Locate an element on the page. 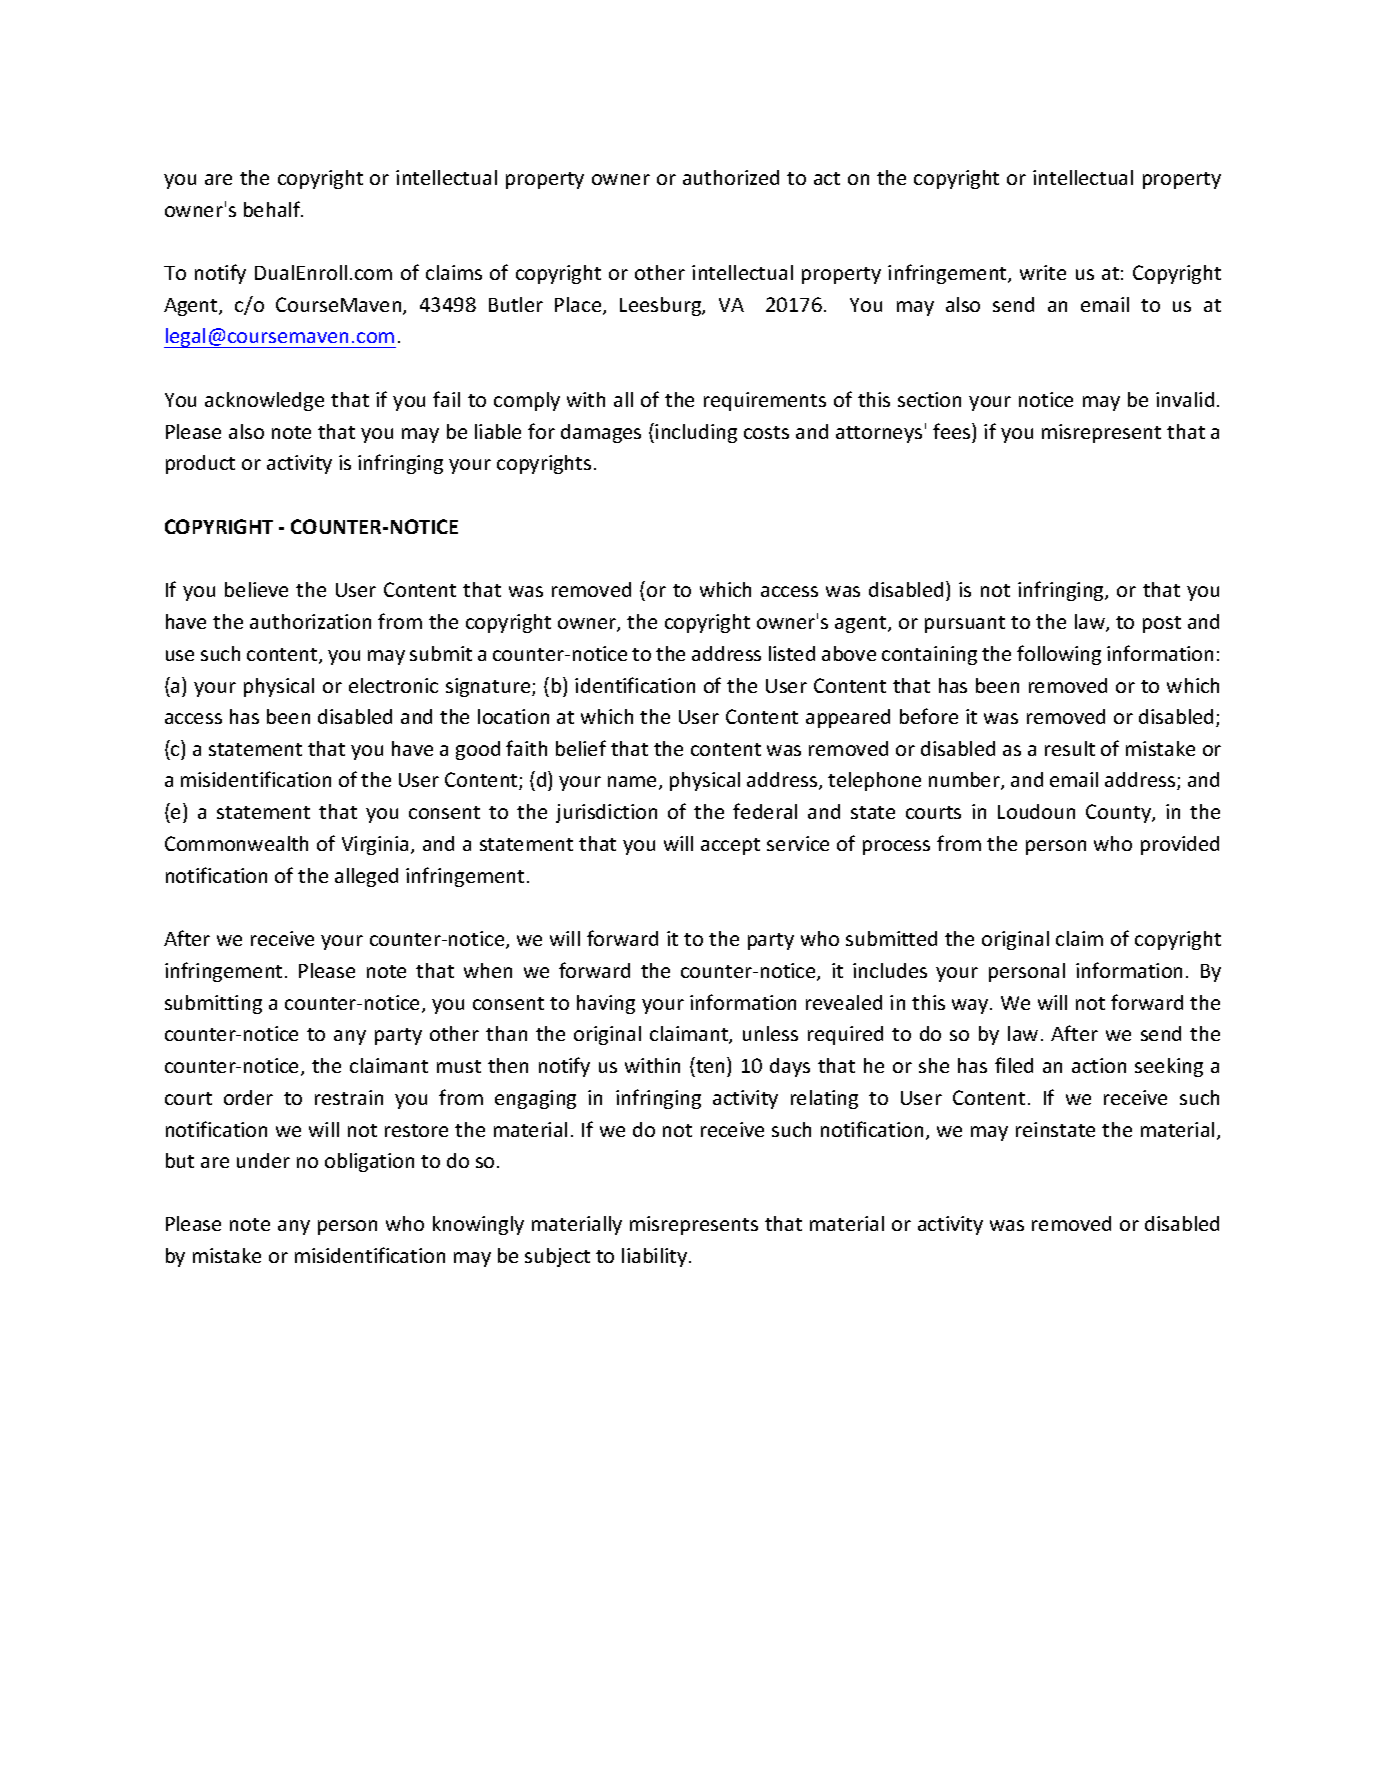  when is located at coordinates (488, 970).
